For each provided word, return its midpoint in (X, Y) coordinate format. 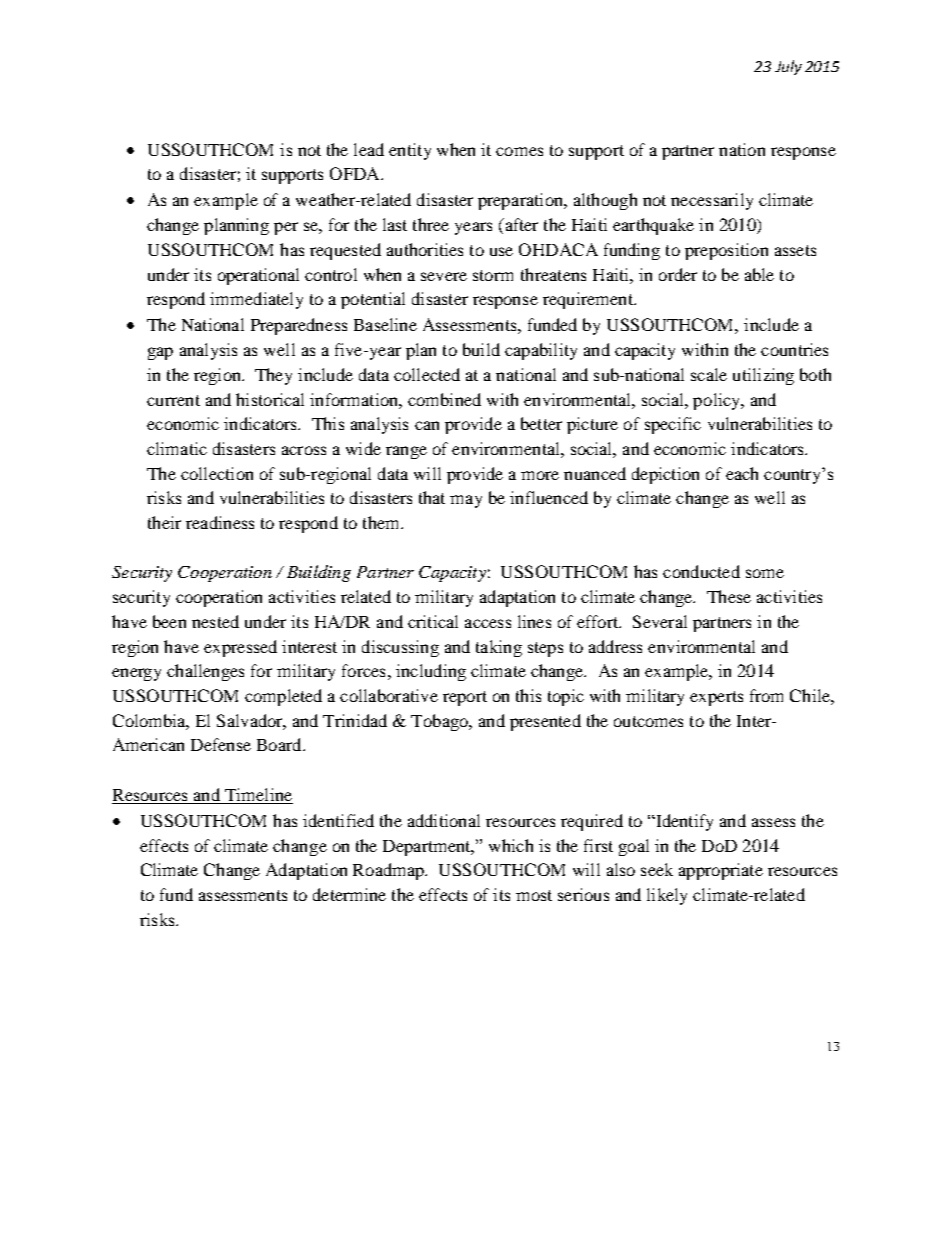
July (788, 67)
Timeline (258, 796)
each (742, 473)
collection (217, 473)
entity (410, 151)
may (466, 501)
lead (369, 149)
